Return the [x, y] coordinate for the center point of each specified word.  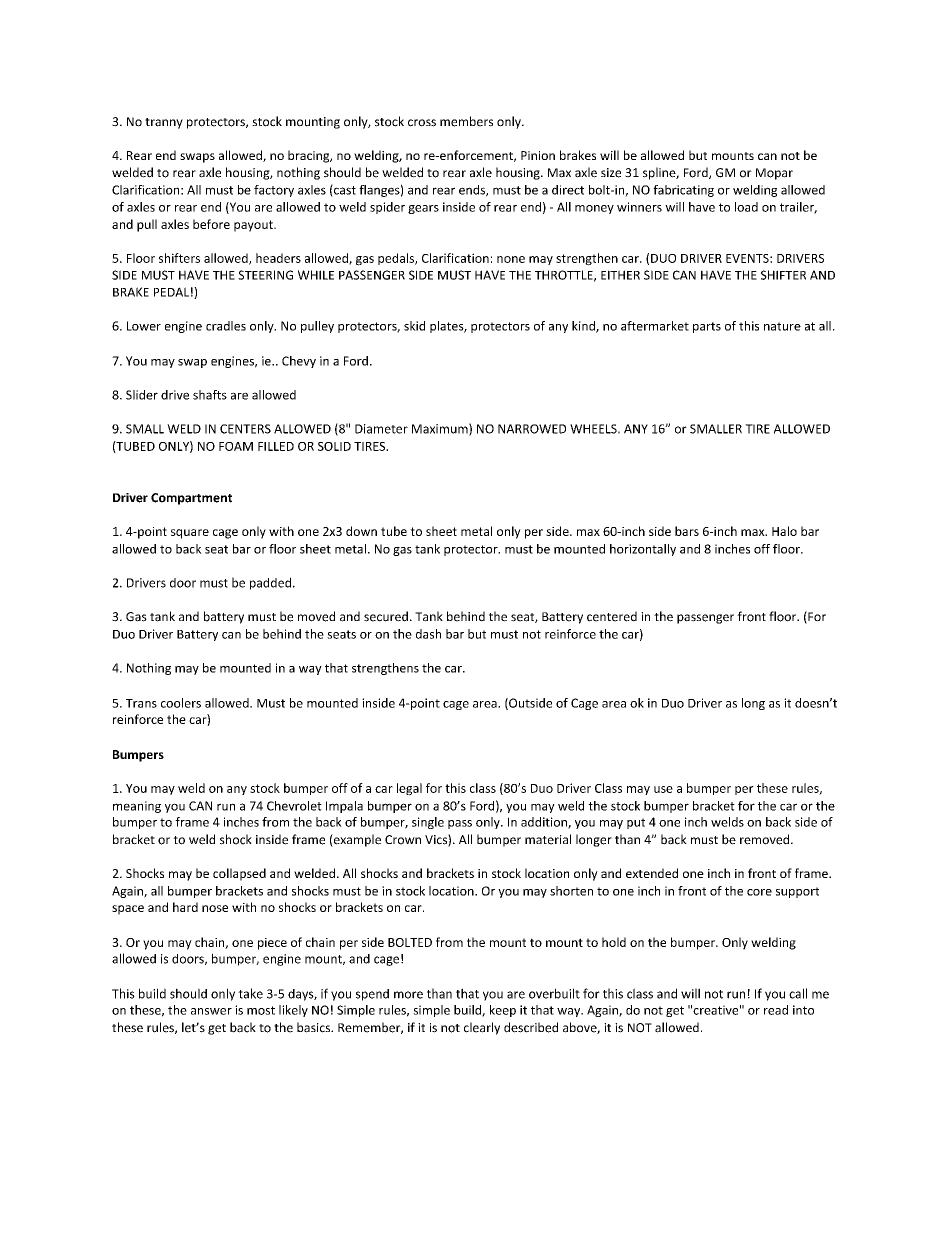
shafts [210, 395]
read [776, 1010]
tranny [164, 123]
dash [428, 634]
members [466, 121]
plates [447, 327]
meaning [137, 807]
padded [270, 583]
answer [211, 1011]
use [663, 789]
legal [409, 789]
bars [687, 531]
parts [707, 327]
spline [660, 173]
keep [503, 1011]
